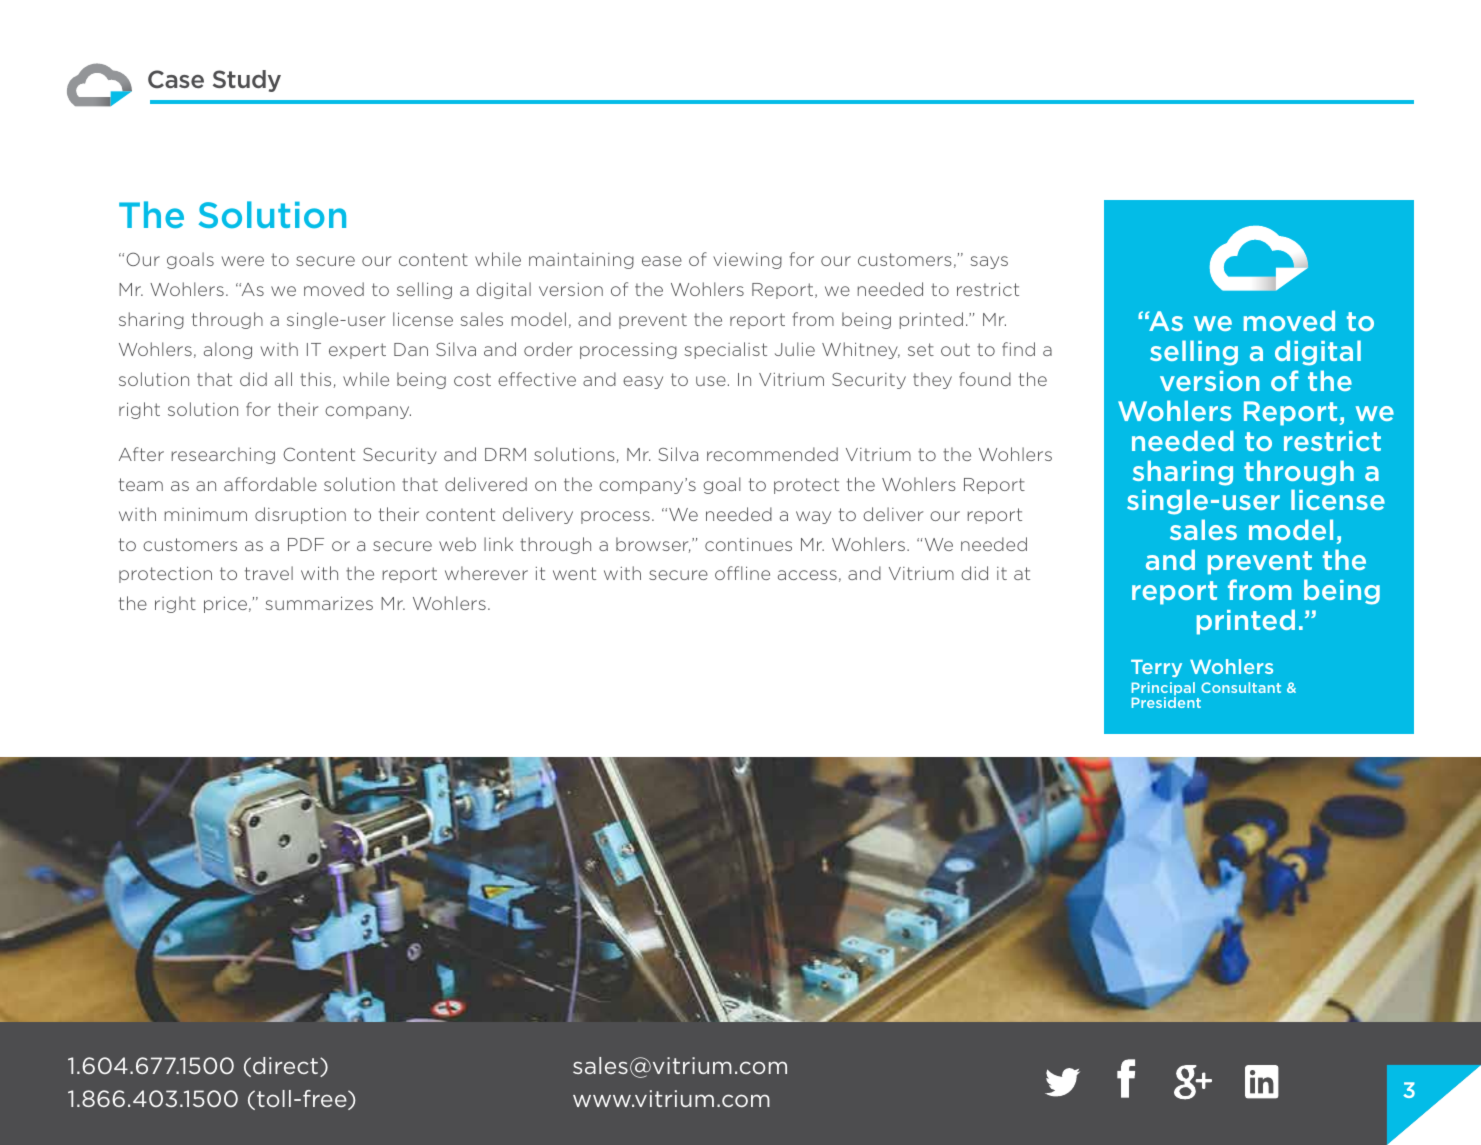 Image resolution: width=1481 pixels, height=1145 pixels. What do you see at coordinates (742, 573) in the image?
I see `offline` at bounding box center [742, 573].
